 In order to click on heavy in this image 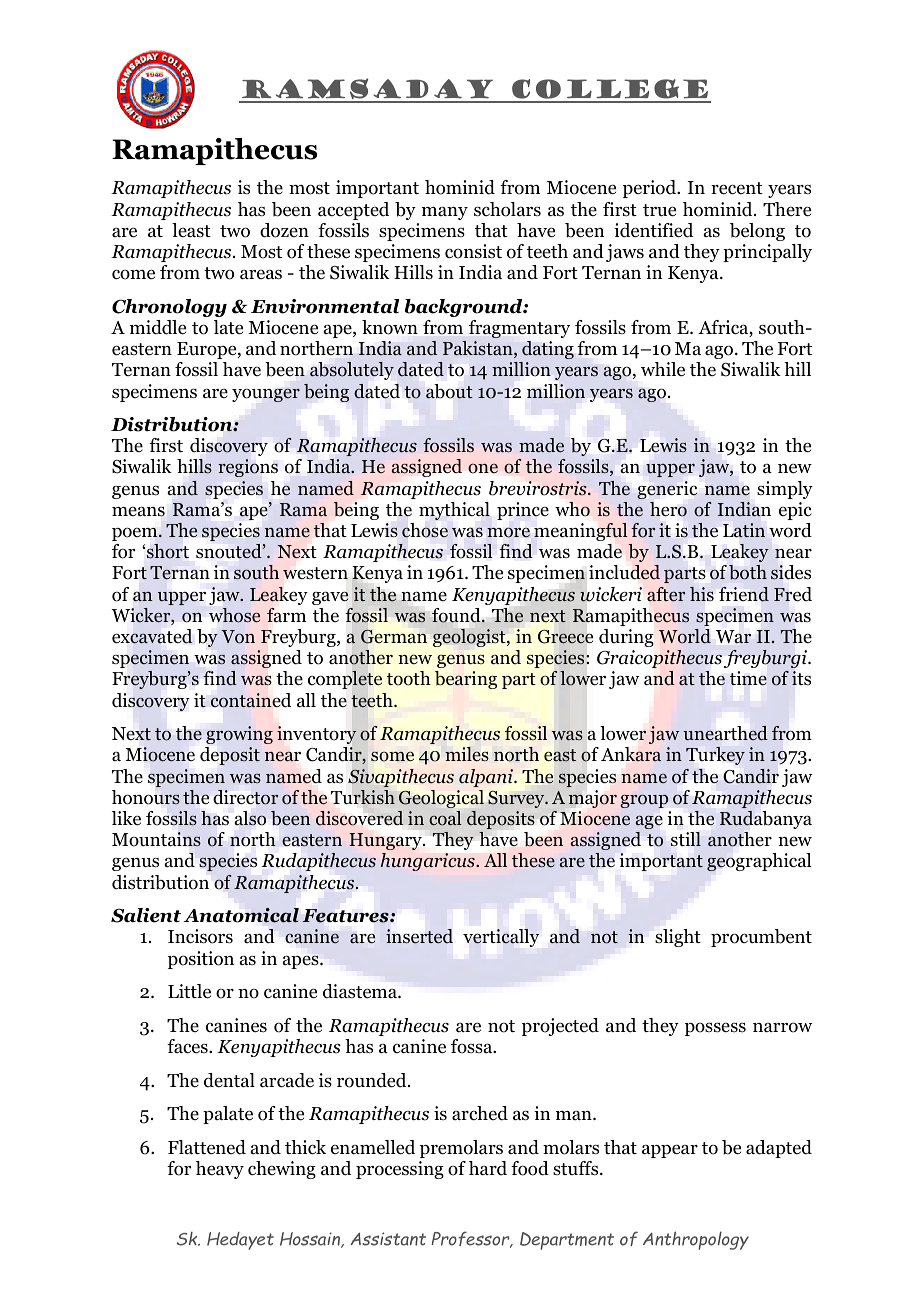, I will do `click(220, 1170)`.
